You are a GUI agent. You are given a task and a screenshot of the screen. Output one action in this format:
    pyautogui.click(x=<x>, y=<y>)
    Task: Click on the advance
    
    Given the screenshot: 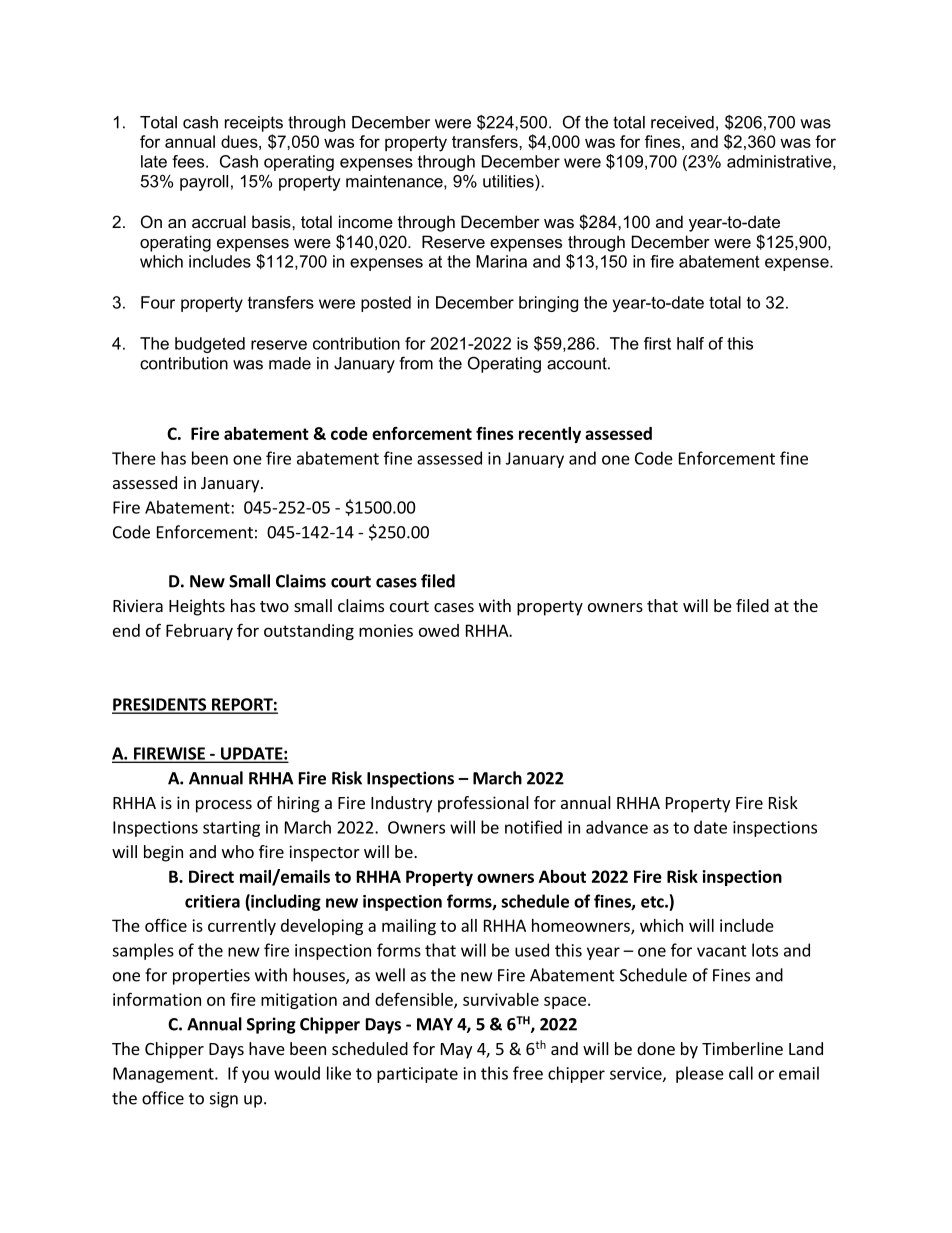 What is the action you would take?
    pyautogui.click(x=617, y=827)
